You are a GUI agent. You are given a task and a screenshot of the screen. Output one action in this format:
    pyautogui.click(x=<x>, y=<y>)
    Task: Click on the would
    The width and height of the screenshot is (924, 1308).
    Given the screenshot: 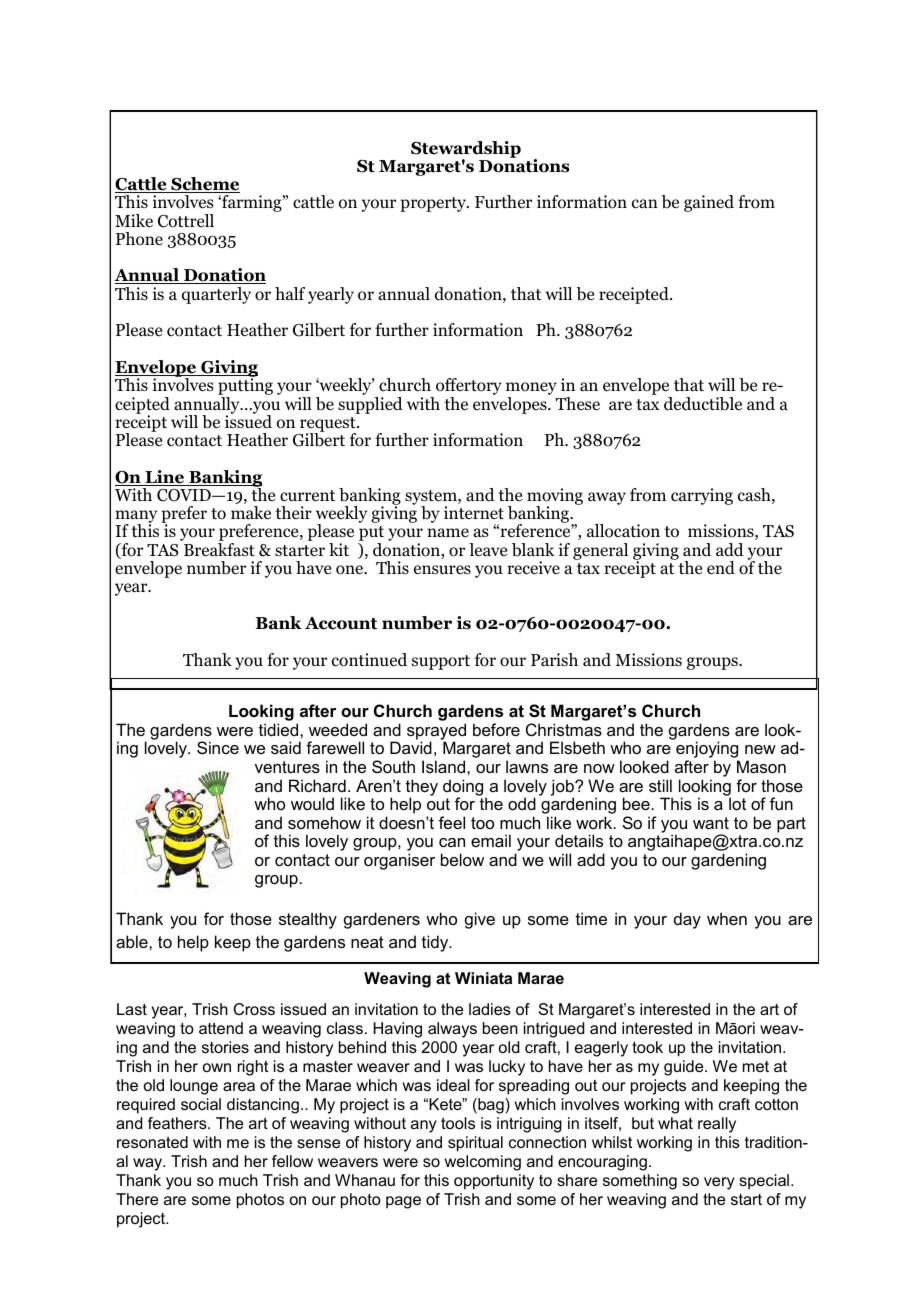 What is the action you would take?
    pyautogui.click(x=312, y=803)
